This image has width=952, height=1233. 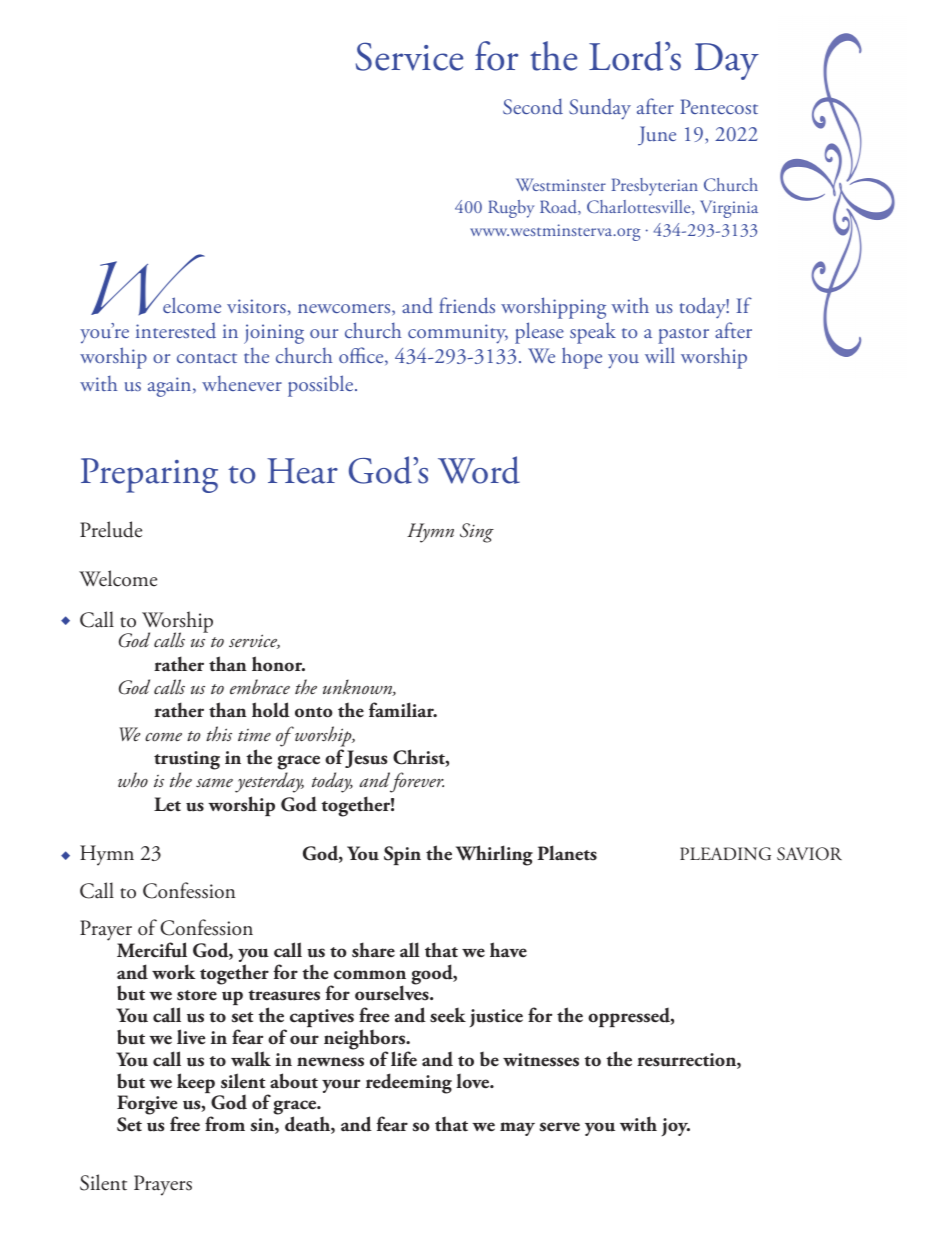 What do you see at coordinates (278, 664) in the image?
I see `honor` at bounding box center [278, 664].
